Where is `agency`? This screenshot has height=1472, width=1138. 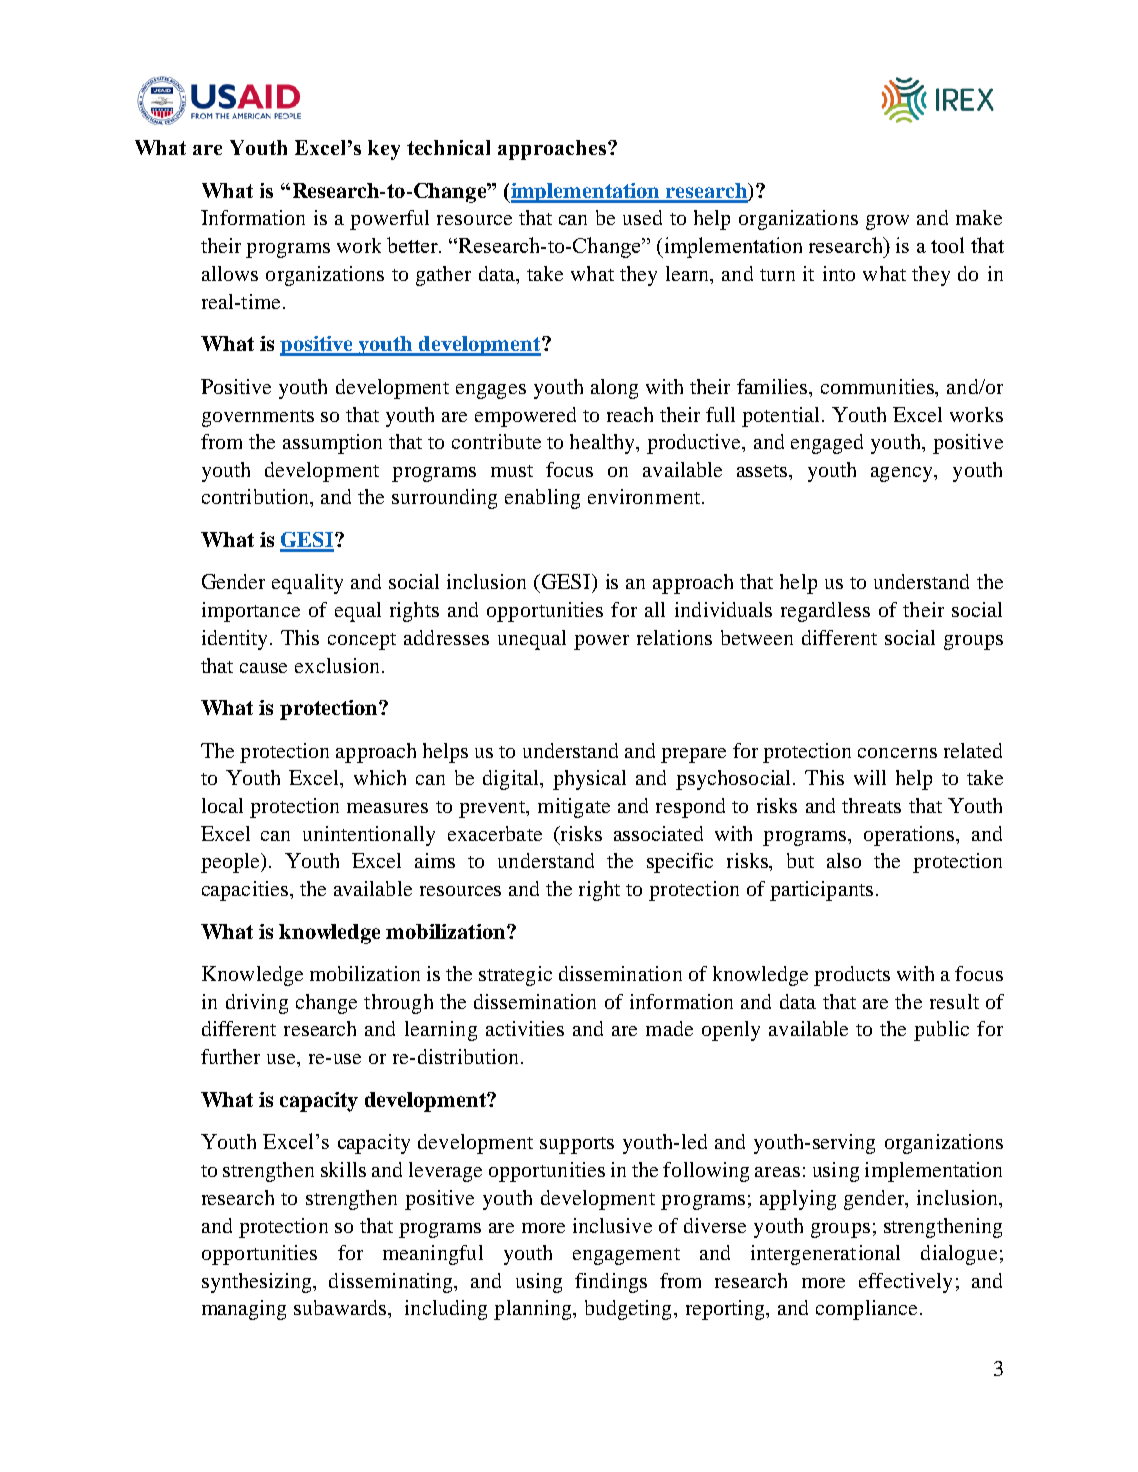 agency is located at coordinates (903, 474).
